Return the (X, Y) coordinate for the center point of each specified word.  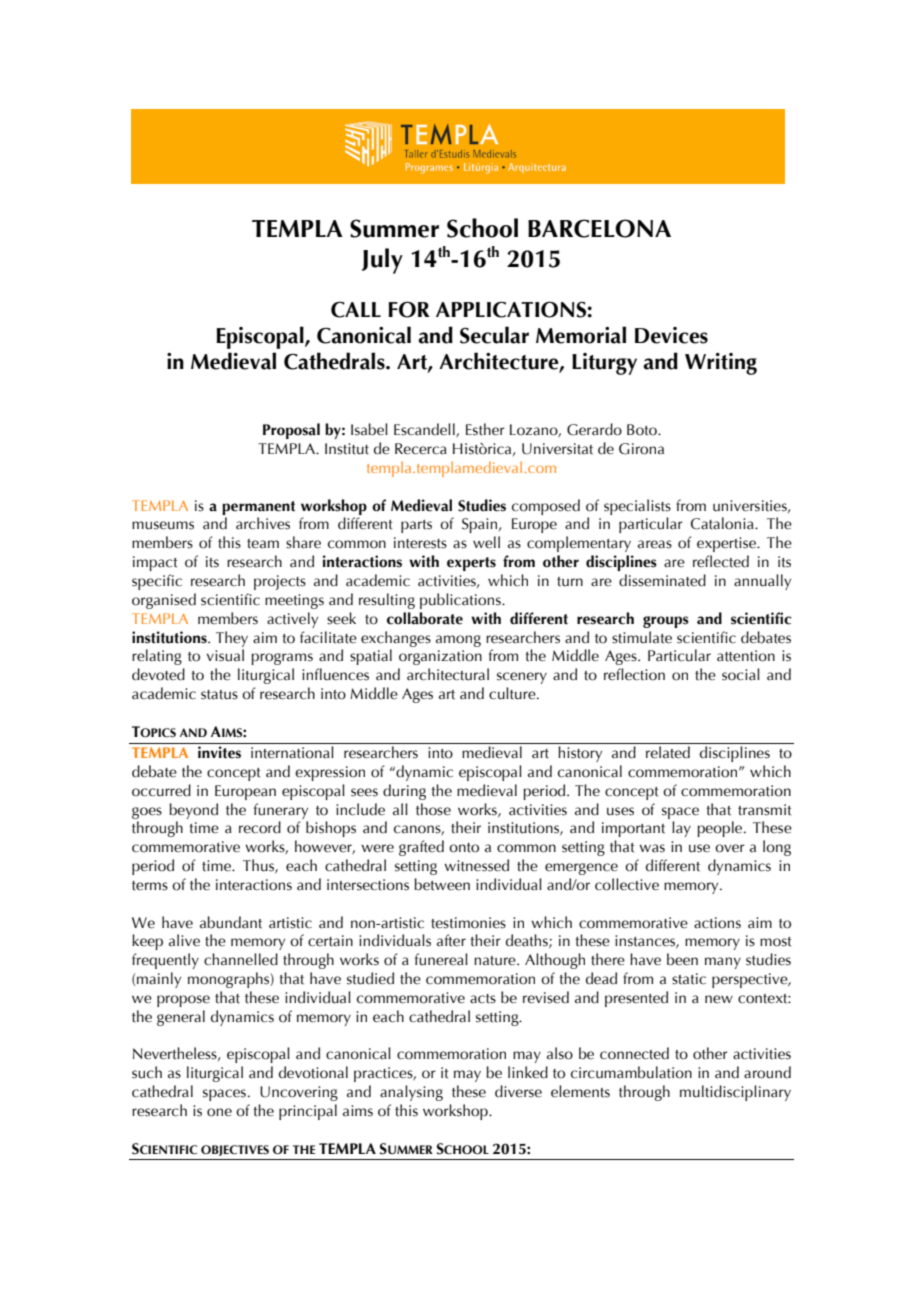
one (219, 1112)
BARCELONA (599, 228)
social (741, 674)
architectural (448, 674)
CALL (356, 309)
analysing (411, 1093)
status (219, 695)
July (382, 261)
